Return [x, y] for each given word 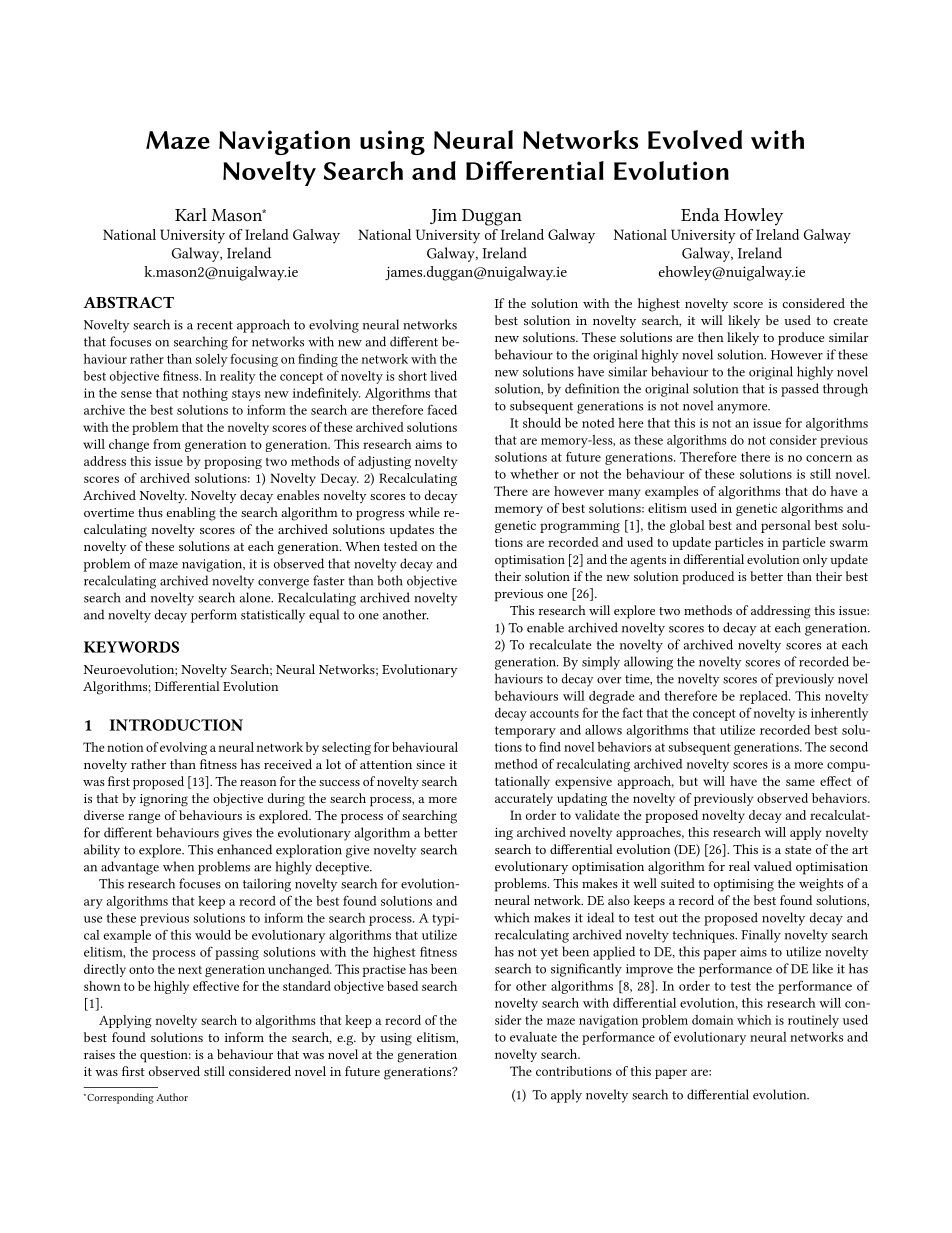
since [430, 764]
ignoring [164, 800]
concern [829, 458]
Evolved [695, 139]
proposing [233, 462]
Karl [191, 214]
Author [172, 1097]
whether [534, 474]
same [800, 782]
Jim [443, 216]
